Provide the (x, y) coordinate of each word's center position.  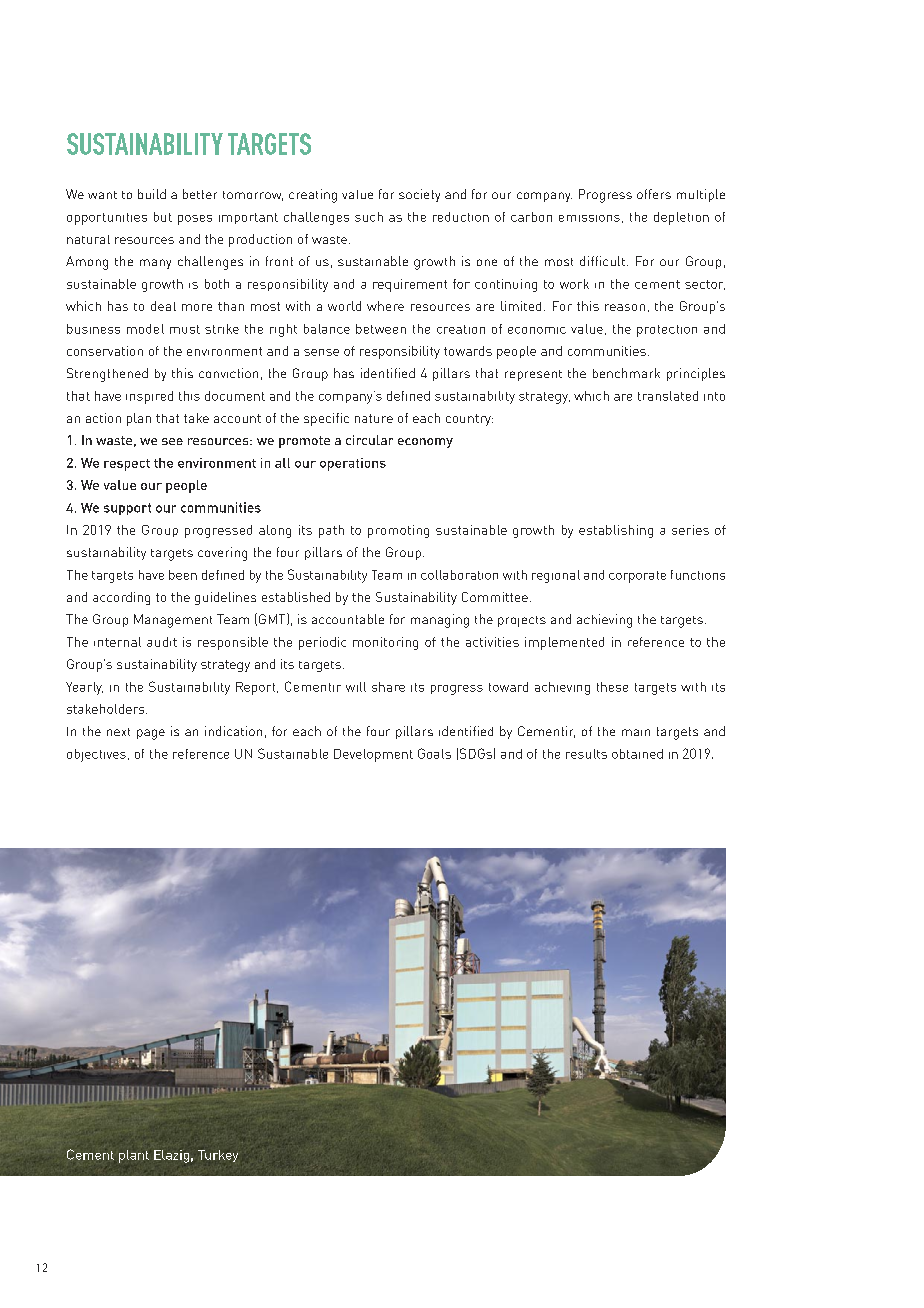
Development (373, 755)
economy (425, 443)
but (163, 217)
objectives (96, 755)
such (369, 217)
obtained (637, 754)
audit (162, 642)
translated (668, 396)
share (388, 687)
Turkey (218, 1156)
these (612, 687)
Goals (434, 753)
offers (654, 194)
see (172, 441)
